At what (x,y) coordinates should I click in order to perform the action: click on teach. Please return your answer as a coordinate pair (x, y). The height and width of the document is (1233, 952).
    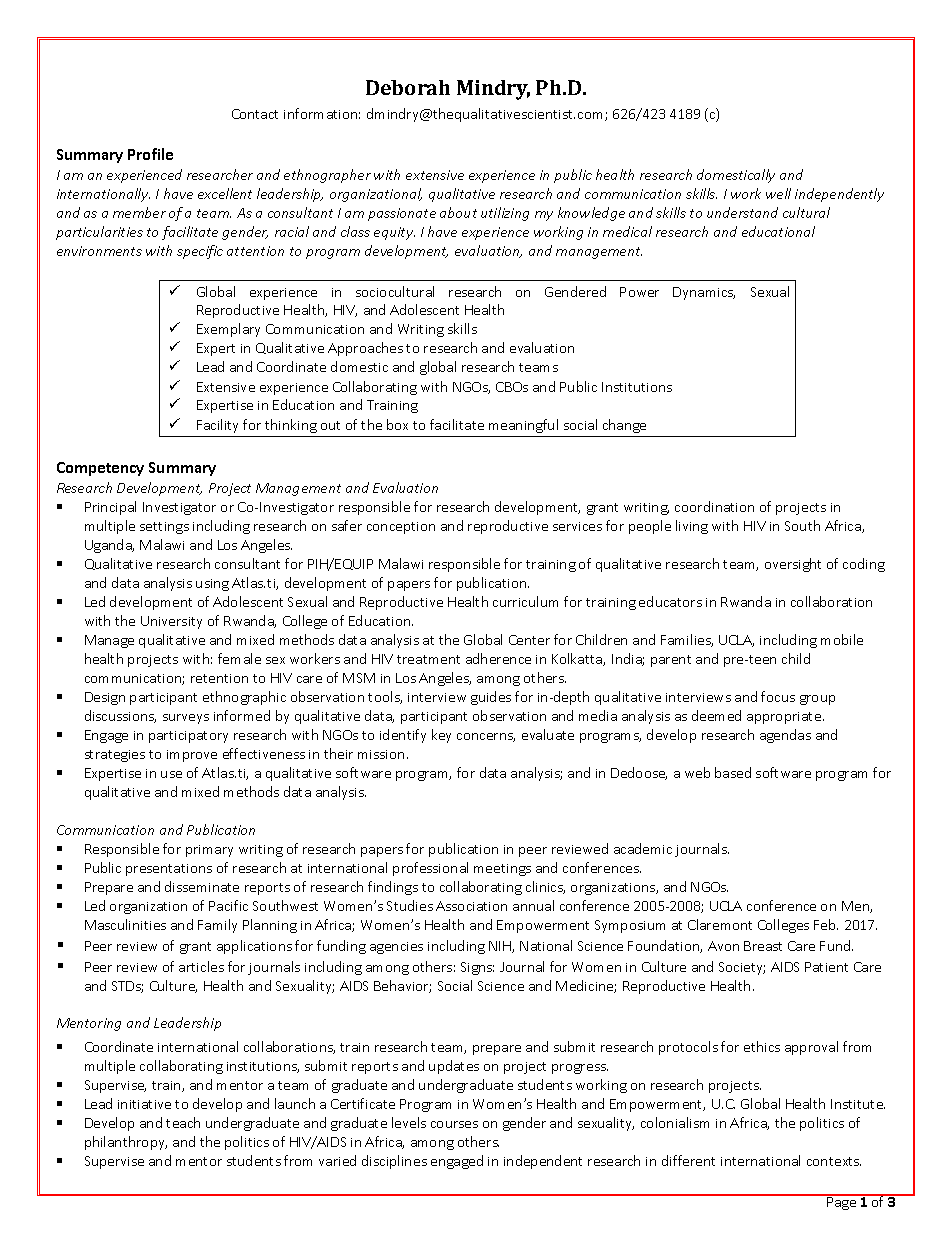
    Looking at the image, I should click on (183, 1122).
